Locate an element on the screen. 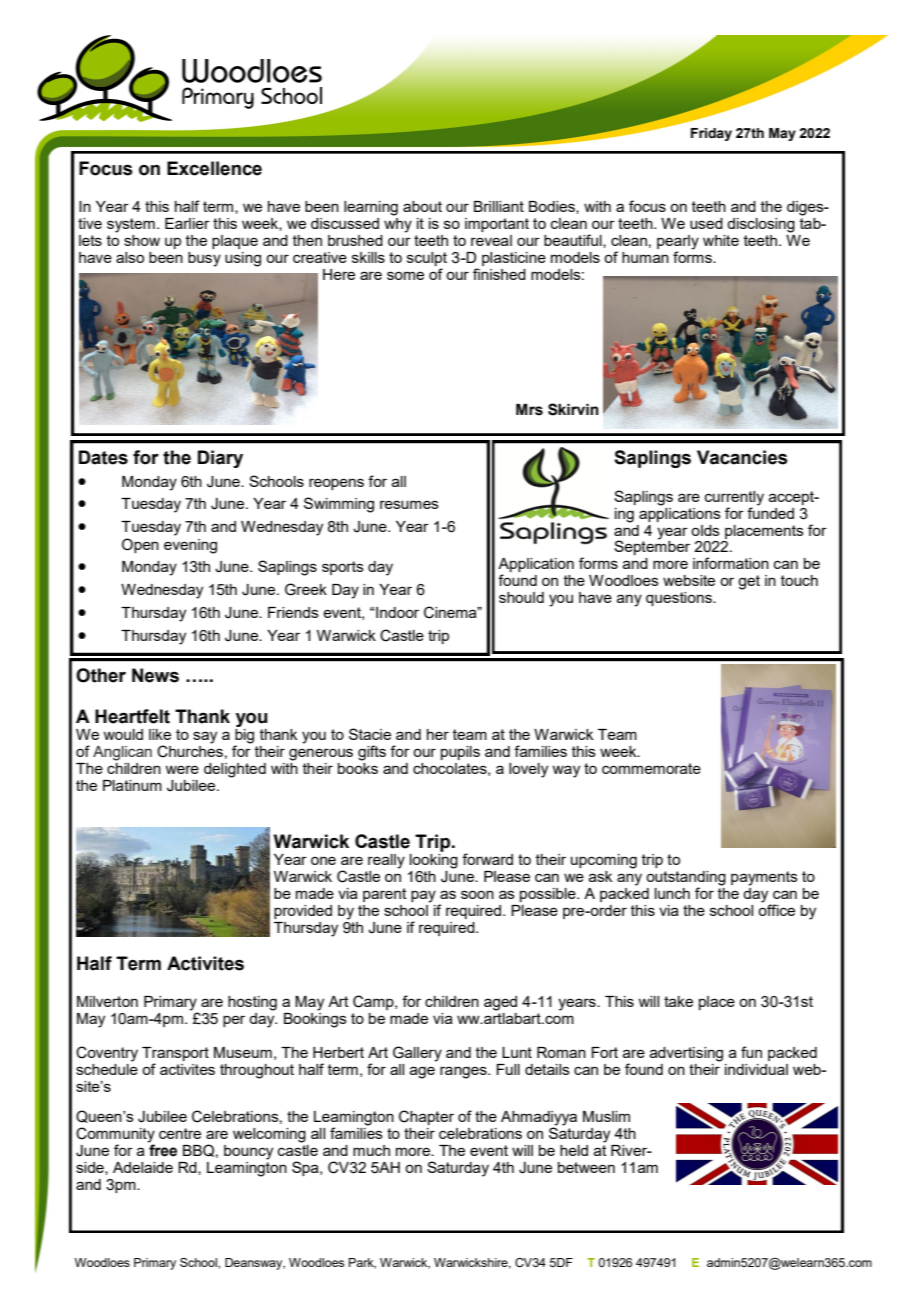  Friday is located at coordinates (711, 134).
